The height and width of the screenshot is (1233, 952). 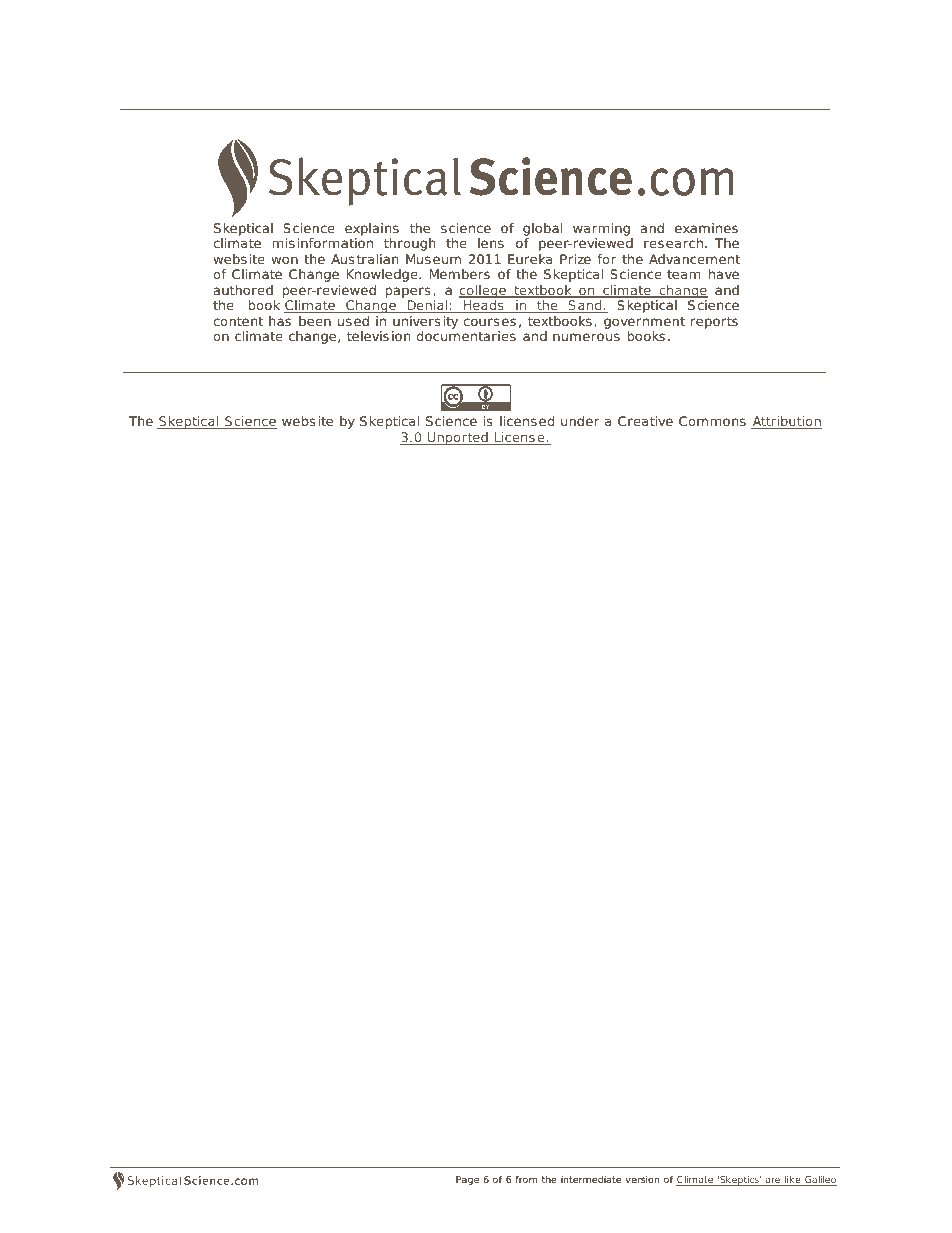 What do you see at coordinates (467, 1180) in the screenshot?
I see `Page` at bounding box center [467, 1180].
